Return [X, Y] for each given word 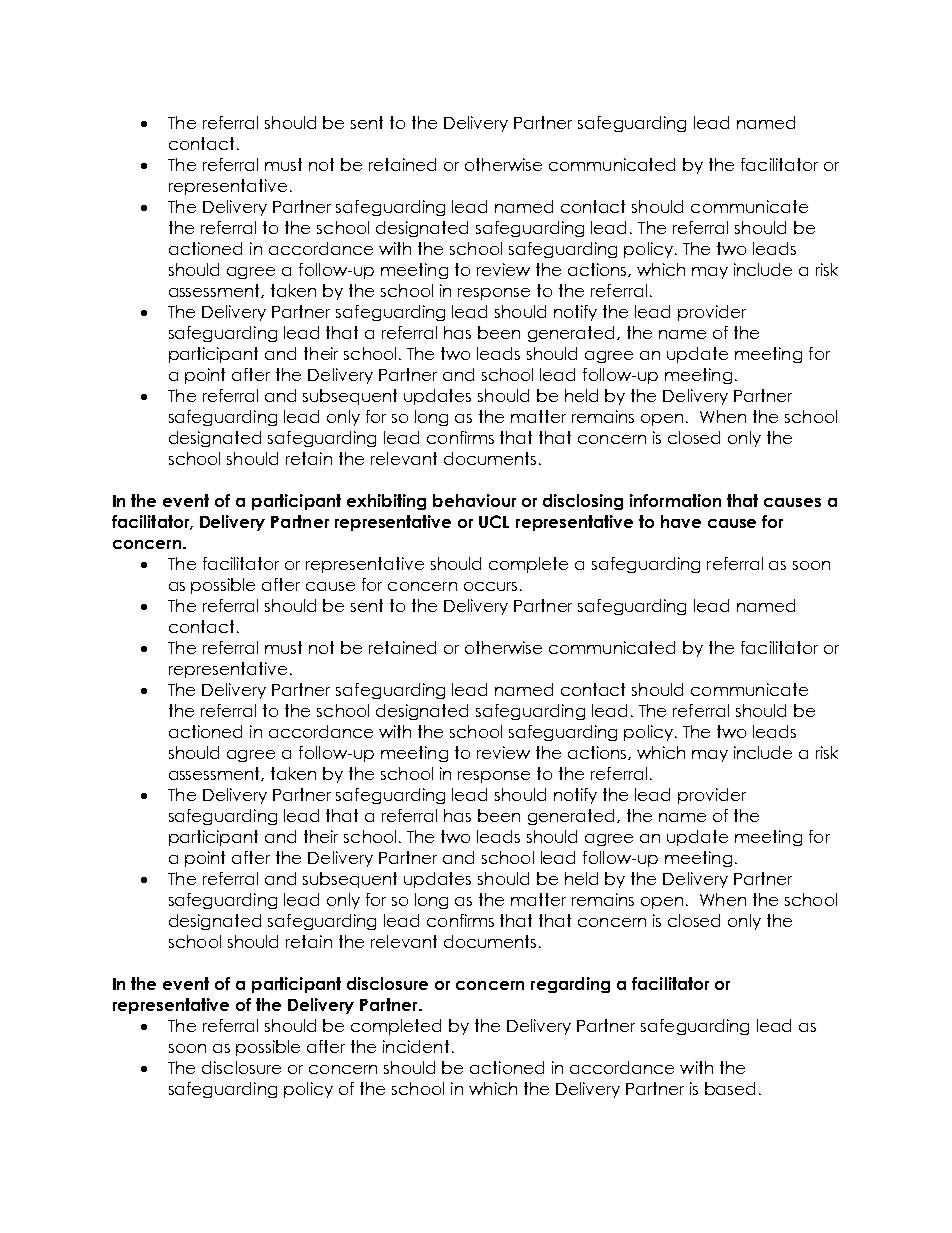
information [675, 500]
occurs [490, 586]
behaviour [474, 500]
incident [416, 1046]
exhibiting [386, 502]
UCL [494, 521]
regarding [570, 985]
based [730, 1088]
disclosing [583, 502]
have [681, 521]
